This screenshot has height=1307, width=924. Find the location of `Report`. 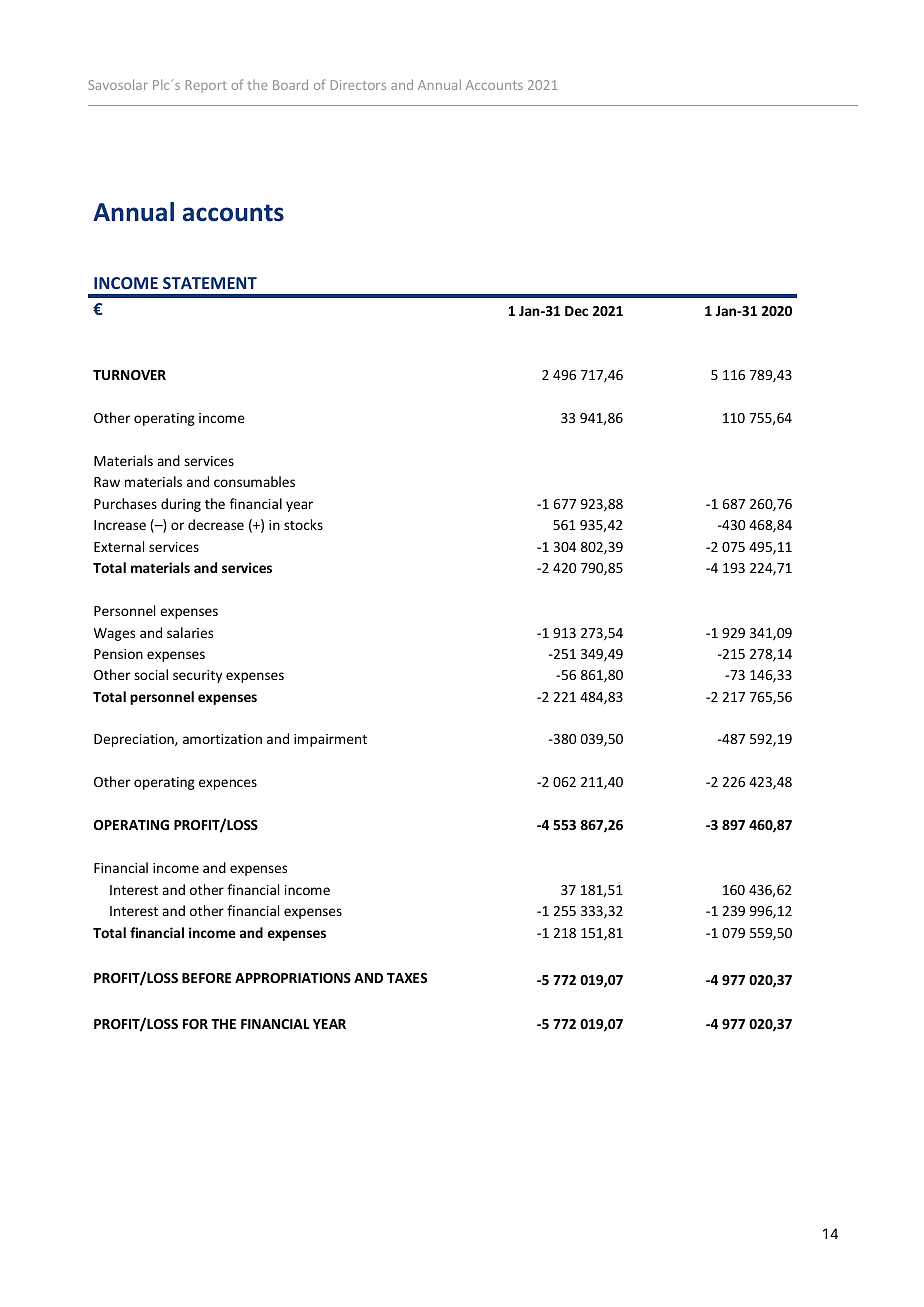

Report is located at coordinates (206, 86).
